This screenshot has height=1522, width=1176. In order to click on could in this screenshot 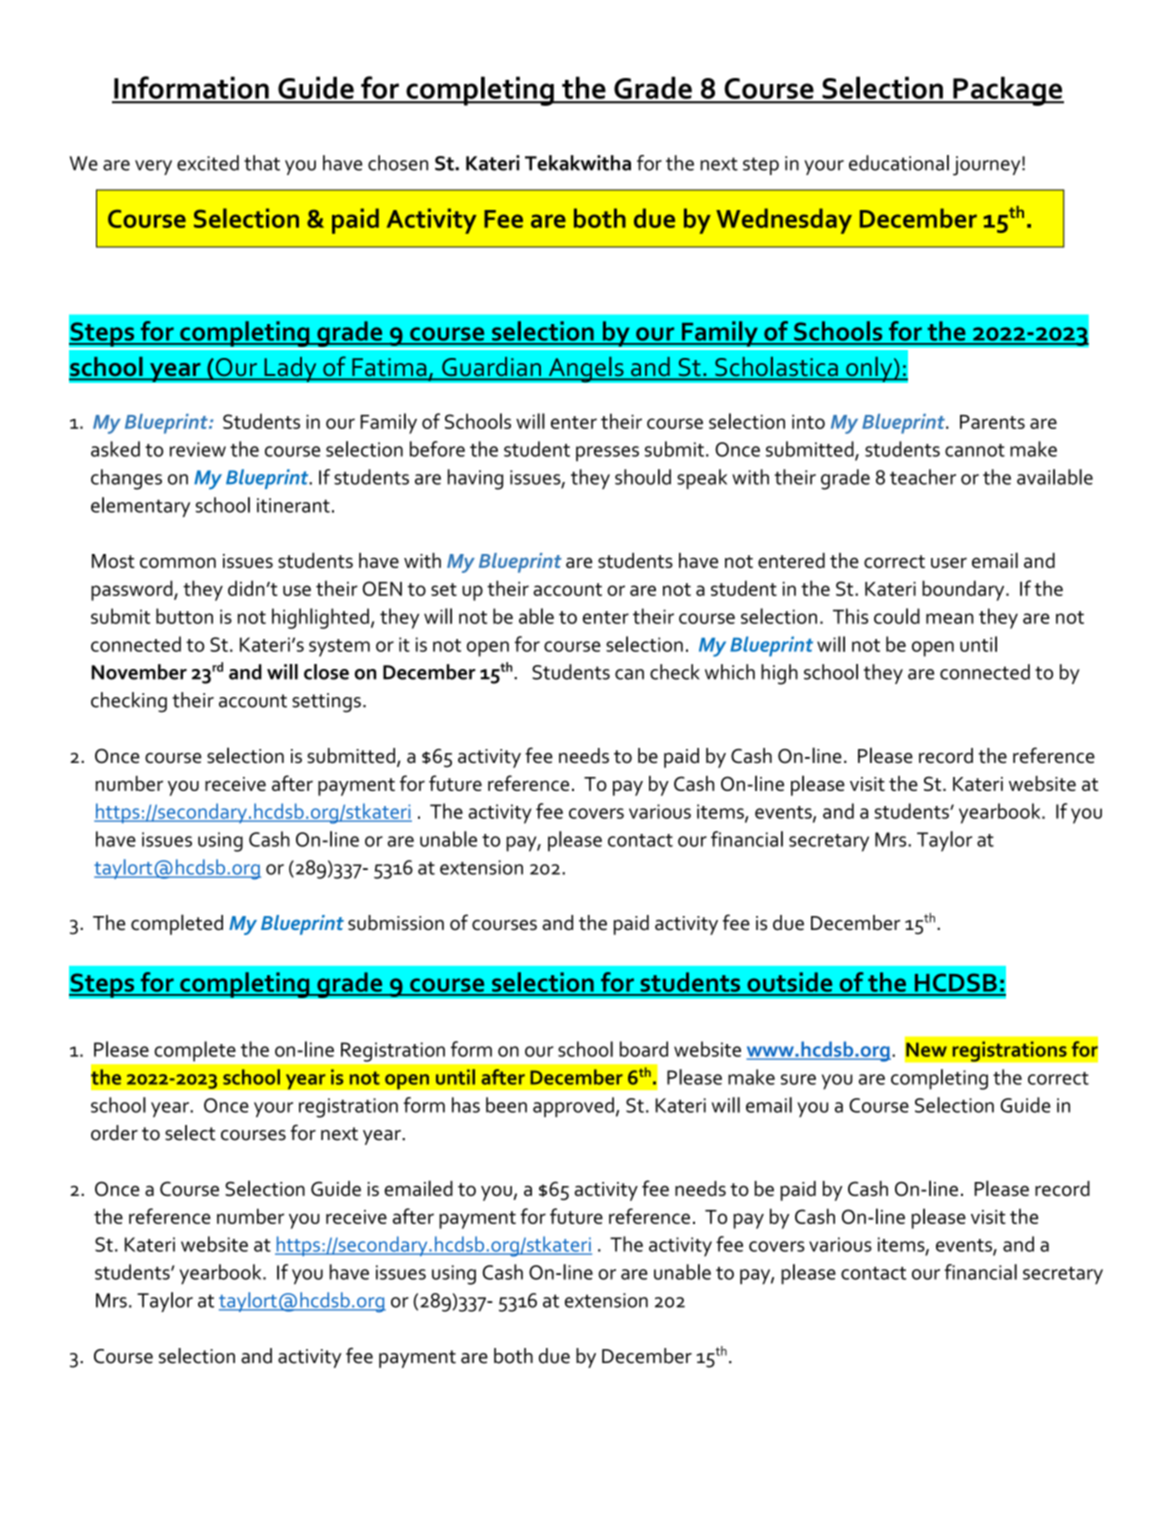, I will do `click(897, 616)`.
